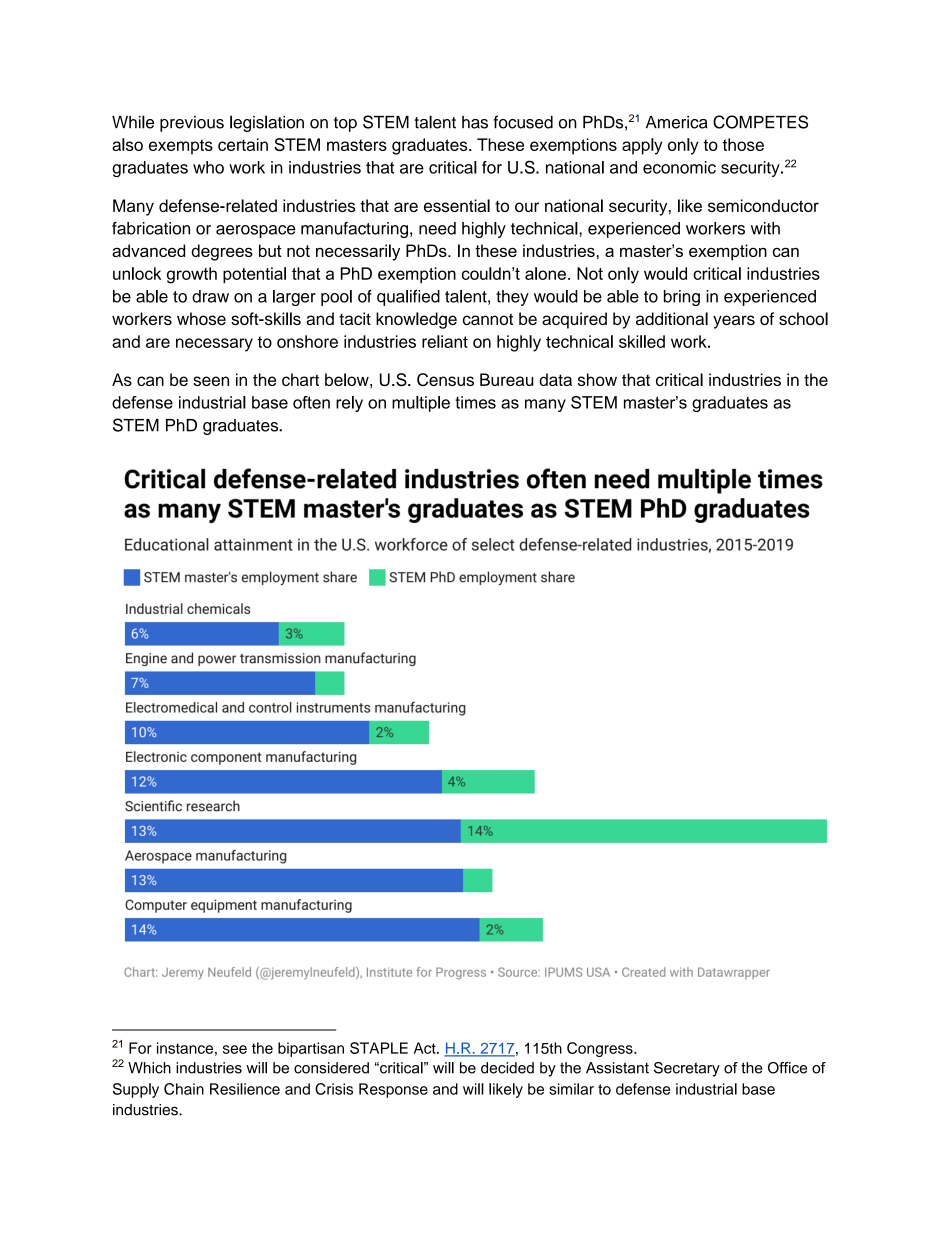 This screenshot has width=952, height=1233. I want to click on Census, so click(445, 379).
